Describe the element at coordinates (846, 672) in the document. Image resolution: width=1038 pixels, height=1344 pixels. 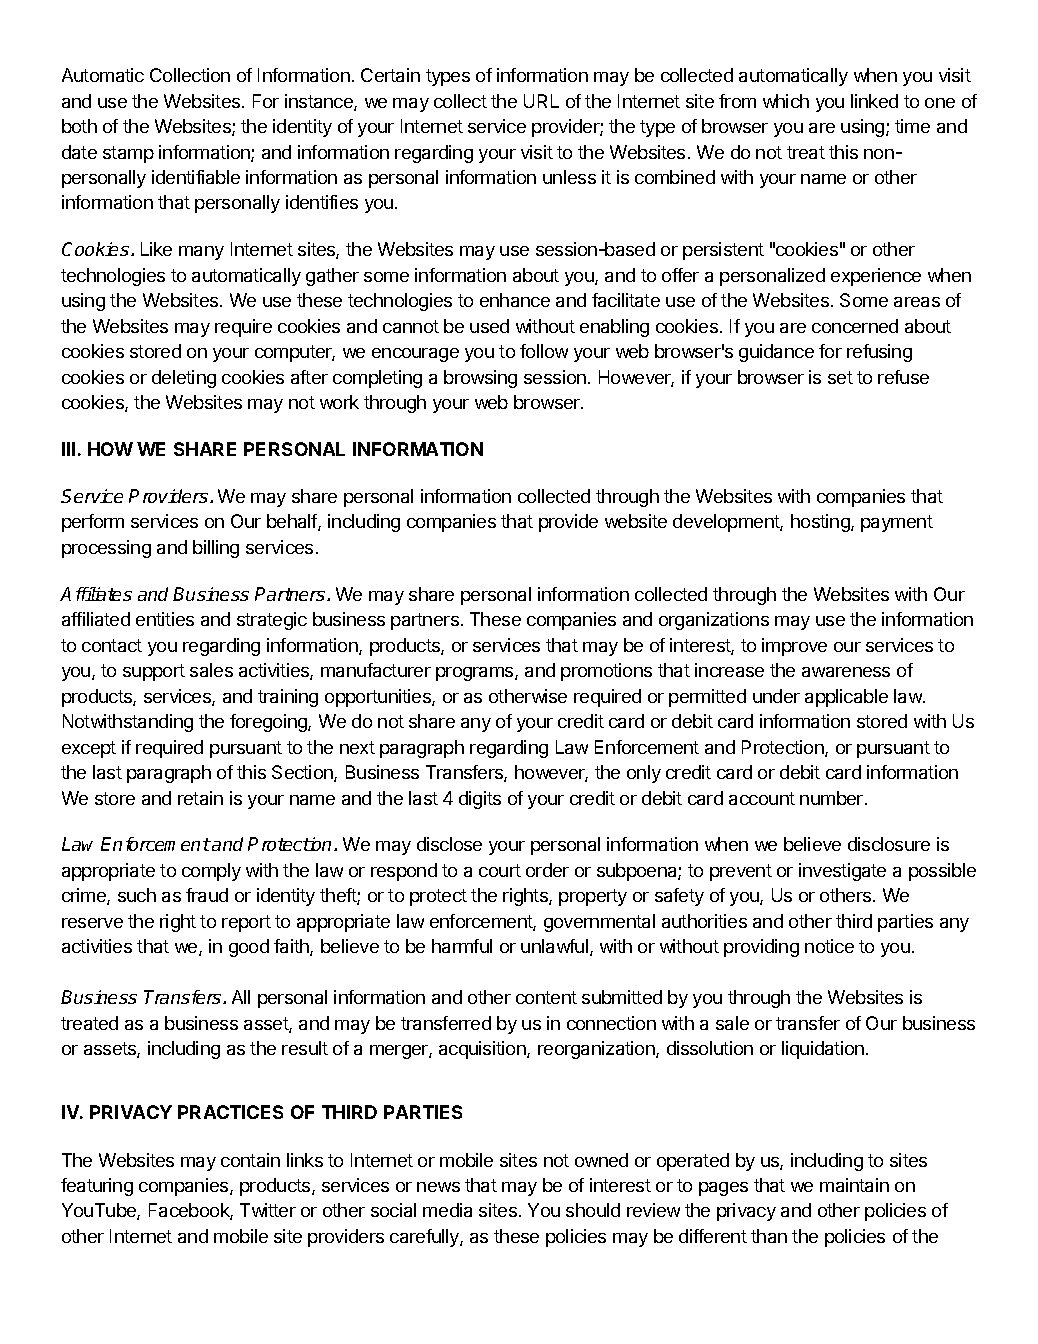
I see `awareness` at that location.
